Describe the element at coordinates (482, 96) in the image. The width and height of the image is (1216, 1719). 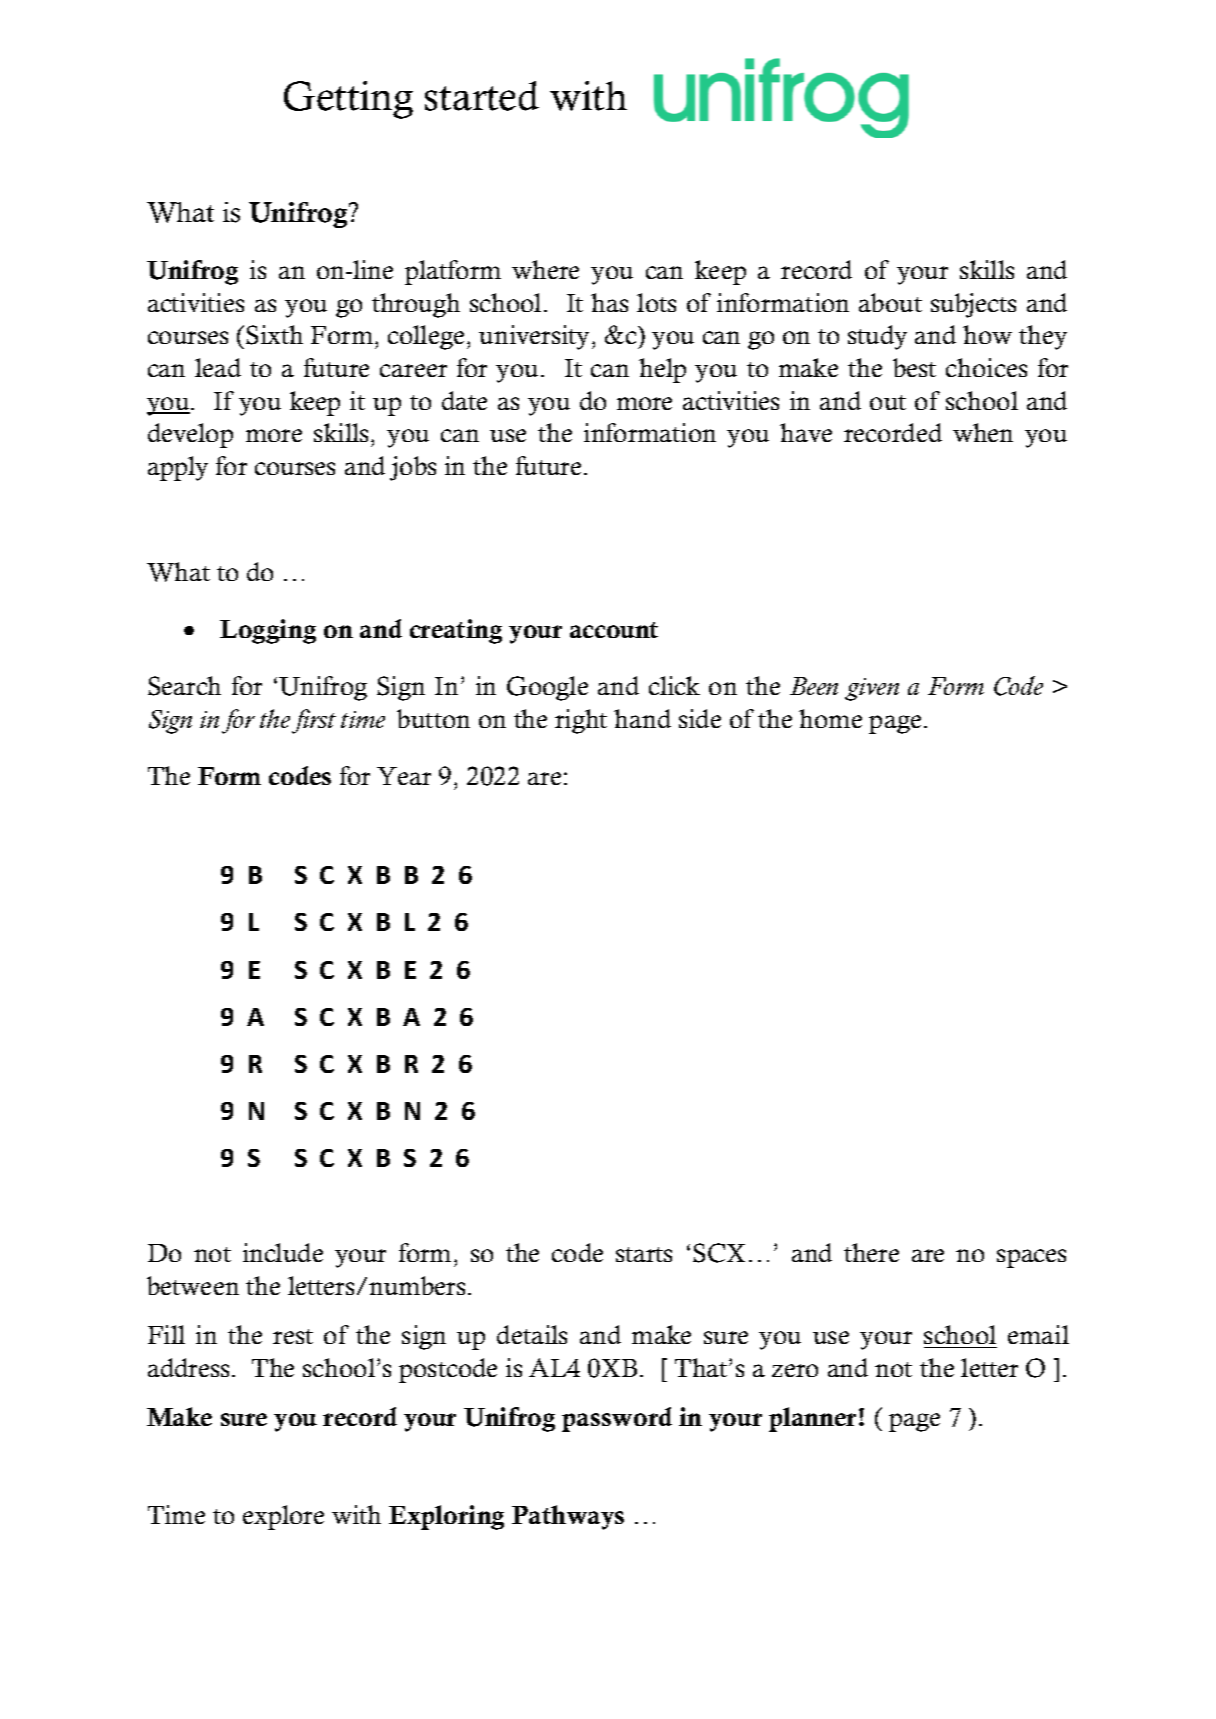
I see `started` at that location.
